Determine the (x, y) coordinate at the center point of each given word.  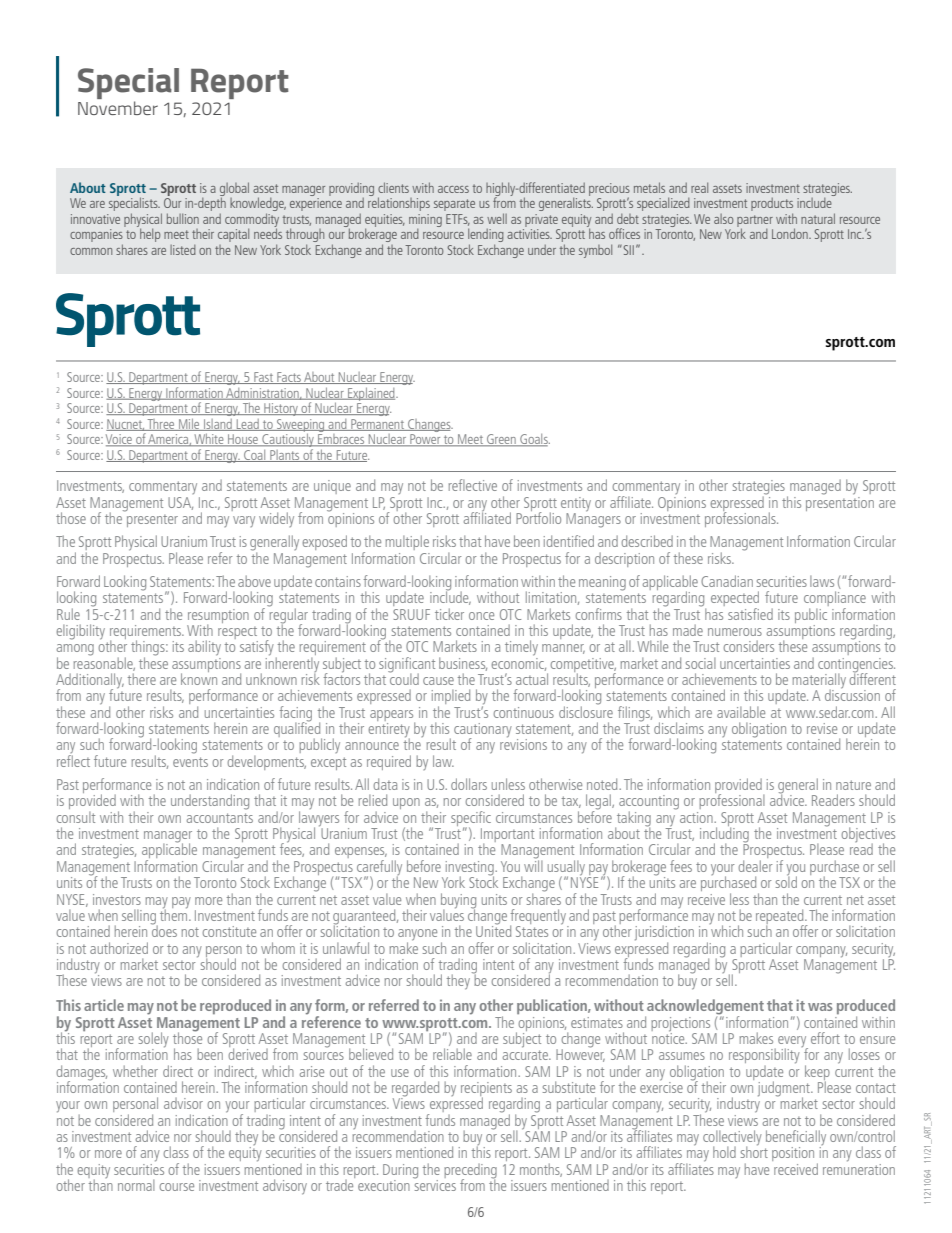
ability (204, 648)
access (453, 189)
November (118, 108)
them (175, 914)
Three (161, 425)
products (772, 206)
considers (749, 646)
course (176, 1187)
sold (786, 881)
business (463, 664)
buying (458, 901)
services (434, 1184)
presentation (840, 502)
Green (501, 440)
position (793, 1154)
